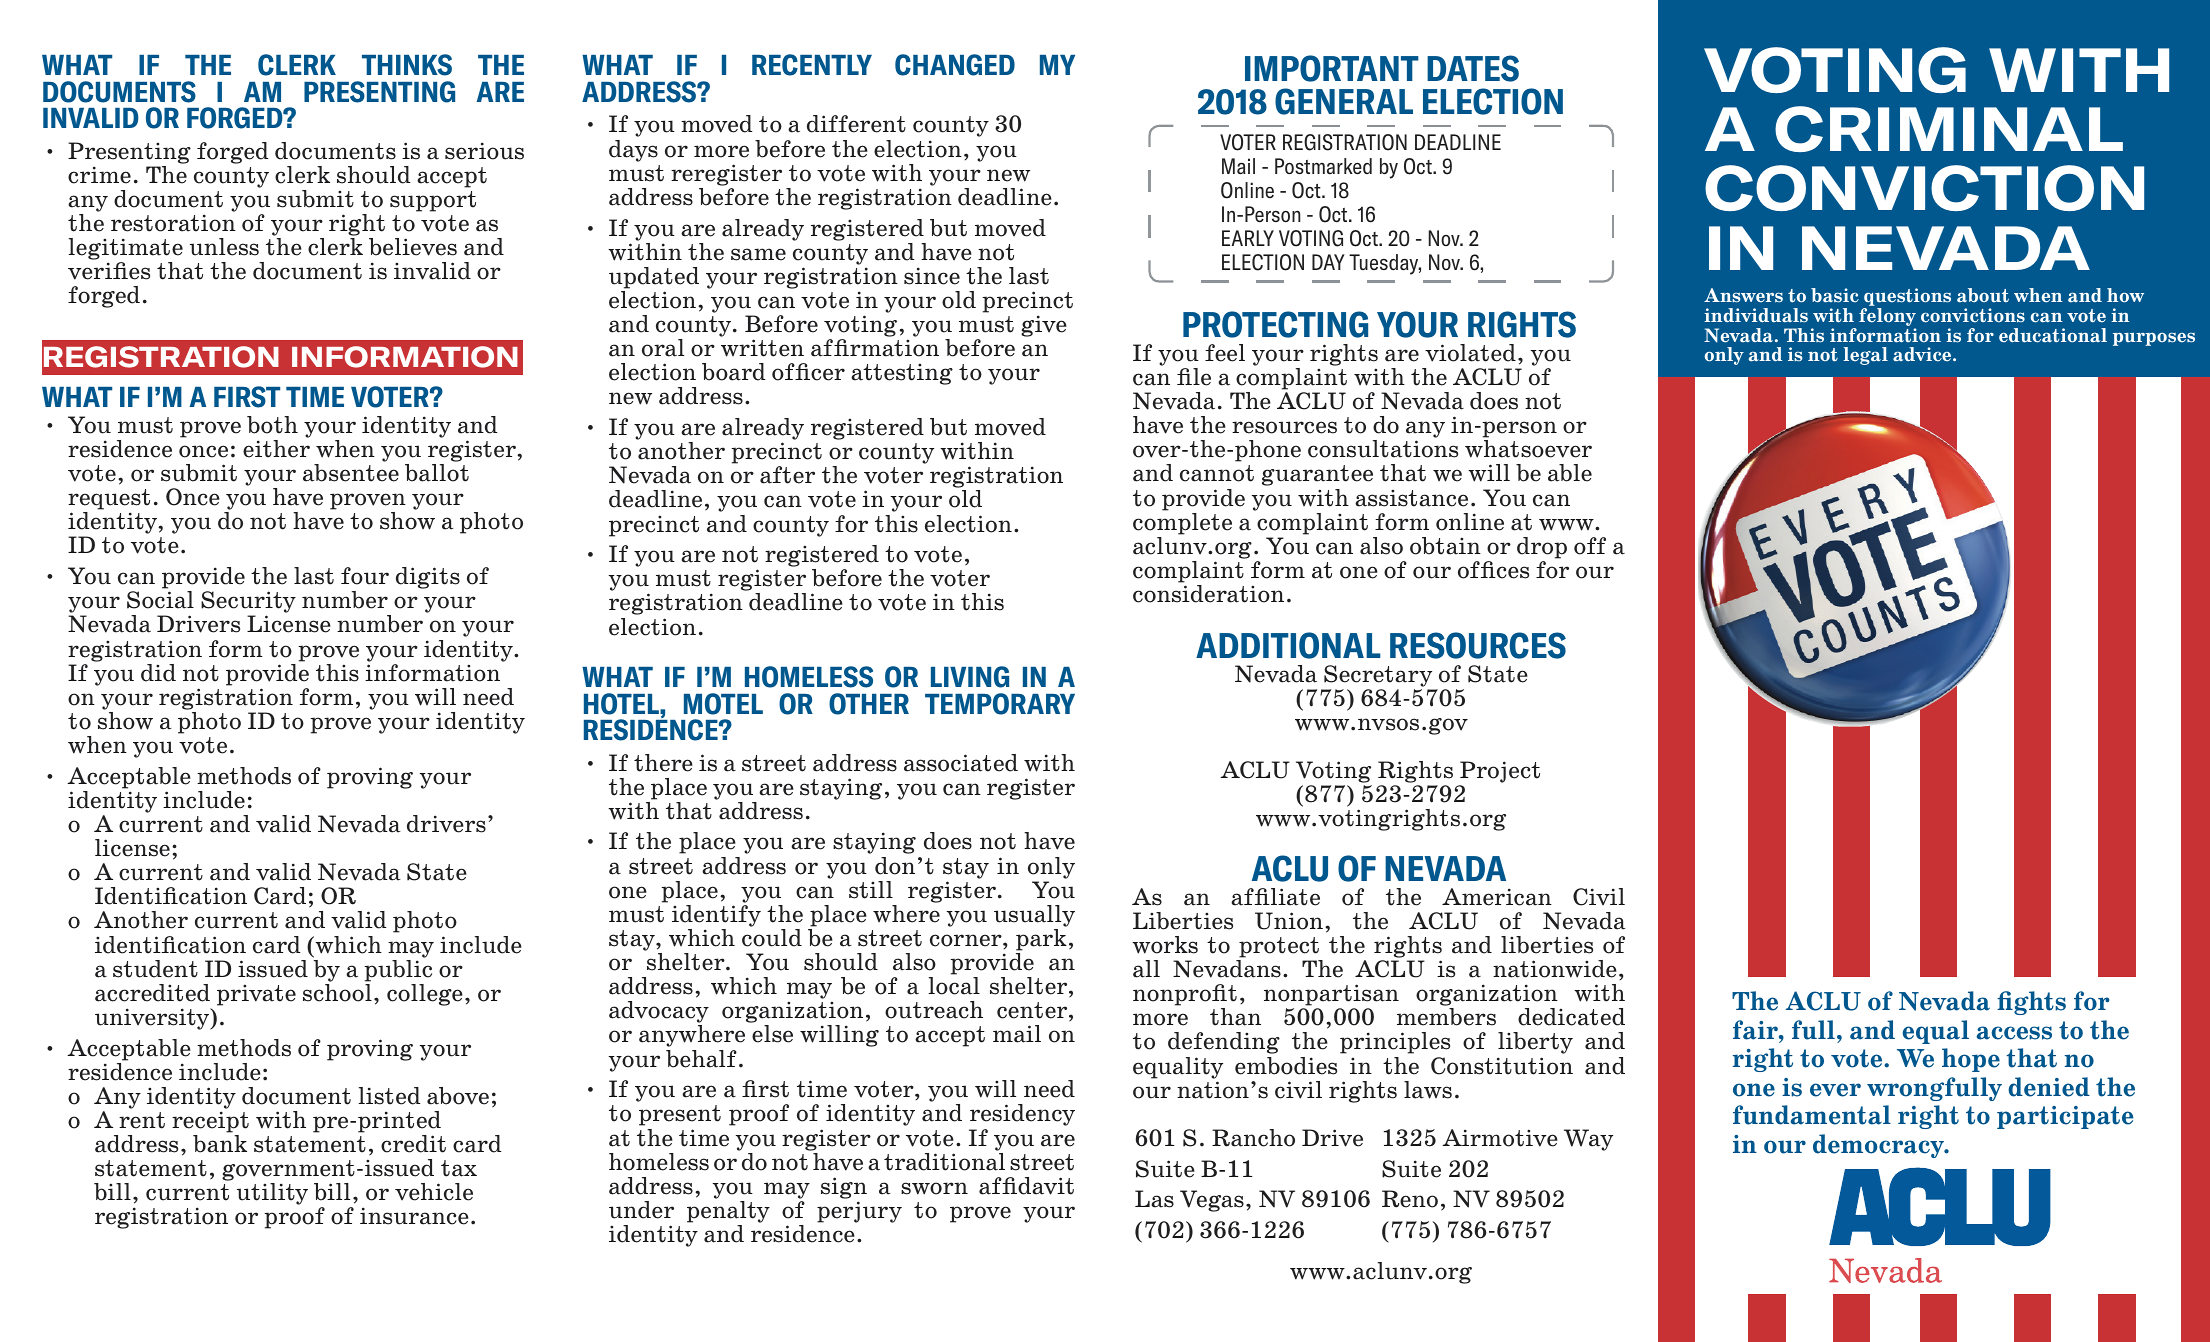  I want to click on works, so click(1165, 945).
